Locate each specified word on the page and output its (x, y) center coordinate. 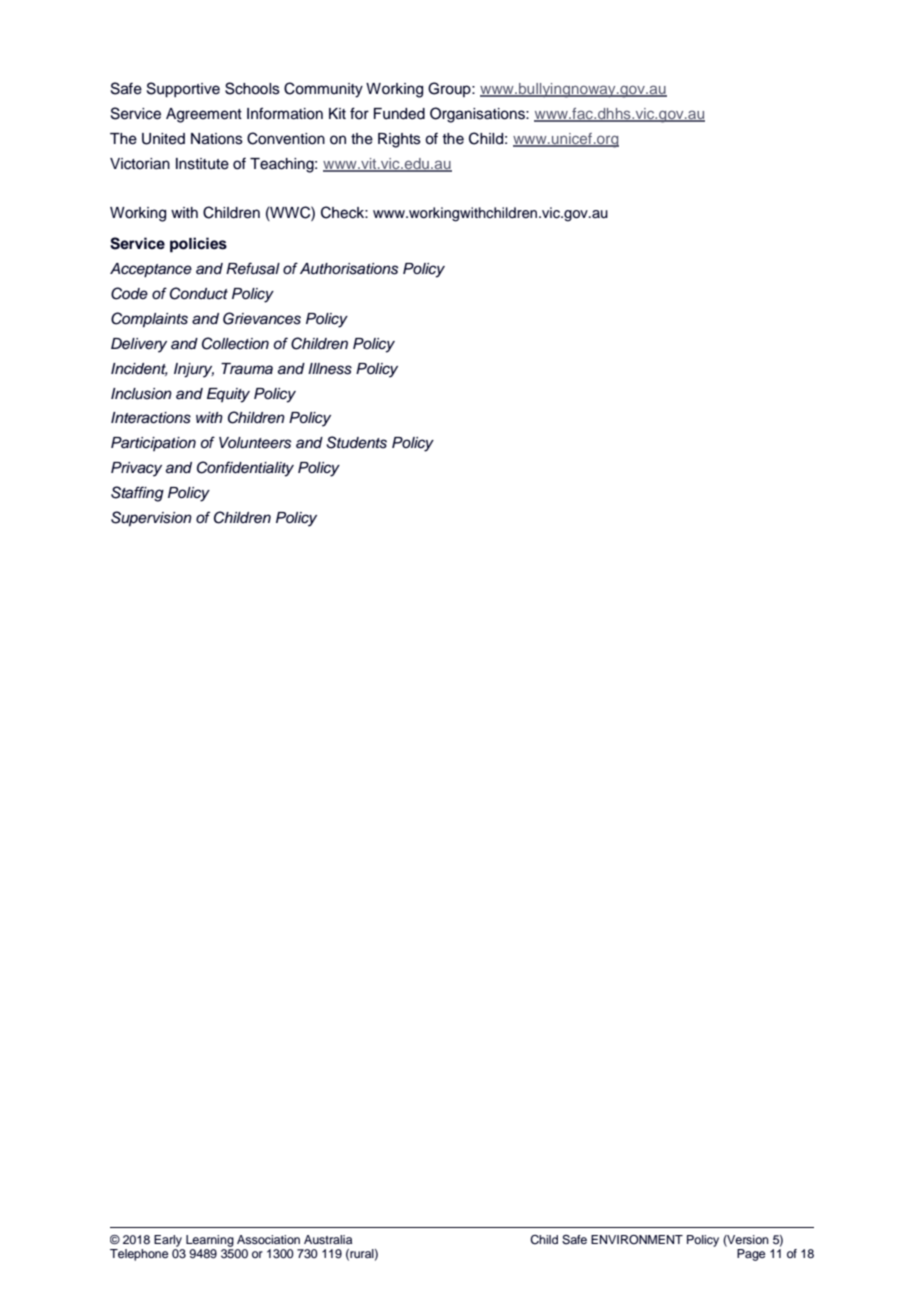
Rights (399, 140)
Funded (399, 114)
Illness (330, 369)
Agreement (204, 115)
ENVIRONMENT (637, 1240)
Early (168, 1241)
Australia (328, 1239)
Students (356, 442)
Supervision (151, 519)
